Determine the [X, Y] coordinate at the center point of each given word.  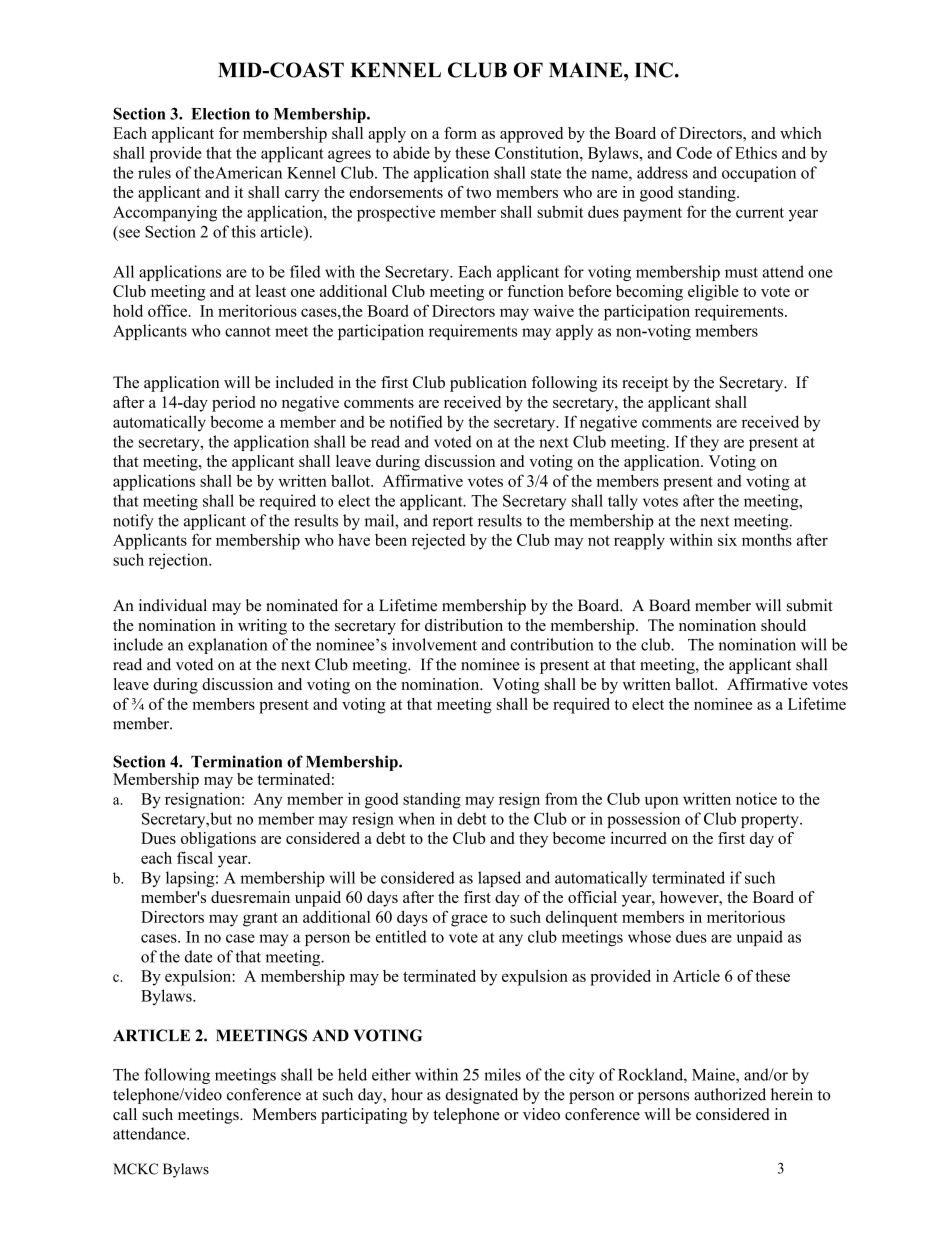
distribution [464, 625]
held [352, 1074]
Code [694, 153]
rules [154, 172]
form [460, 133]
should [783, 625]
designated [481, 1096]
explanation [228, 646]
